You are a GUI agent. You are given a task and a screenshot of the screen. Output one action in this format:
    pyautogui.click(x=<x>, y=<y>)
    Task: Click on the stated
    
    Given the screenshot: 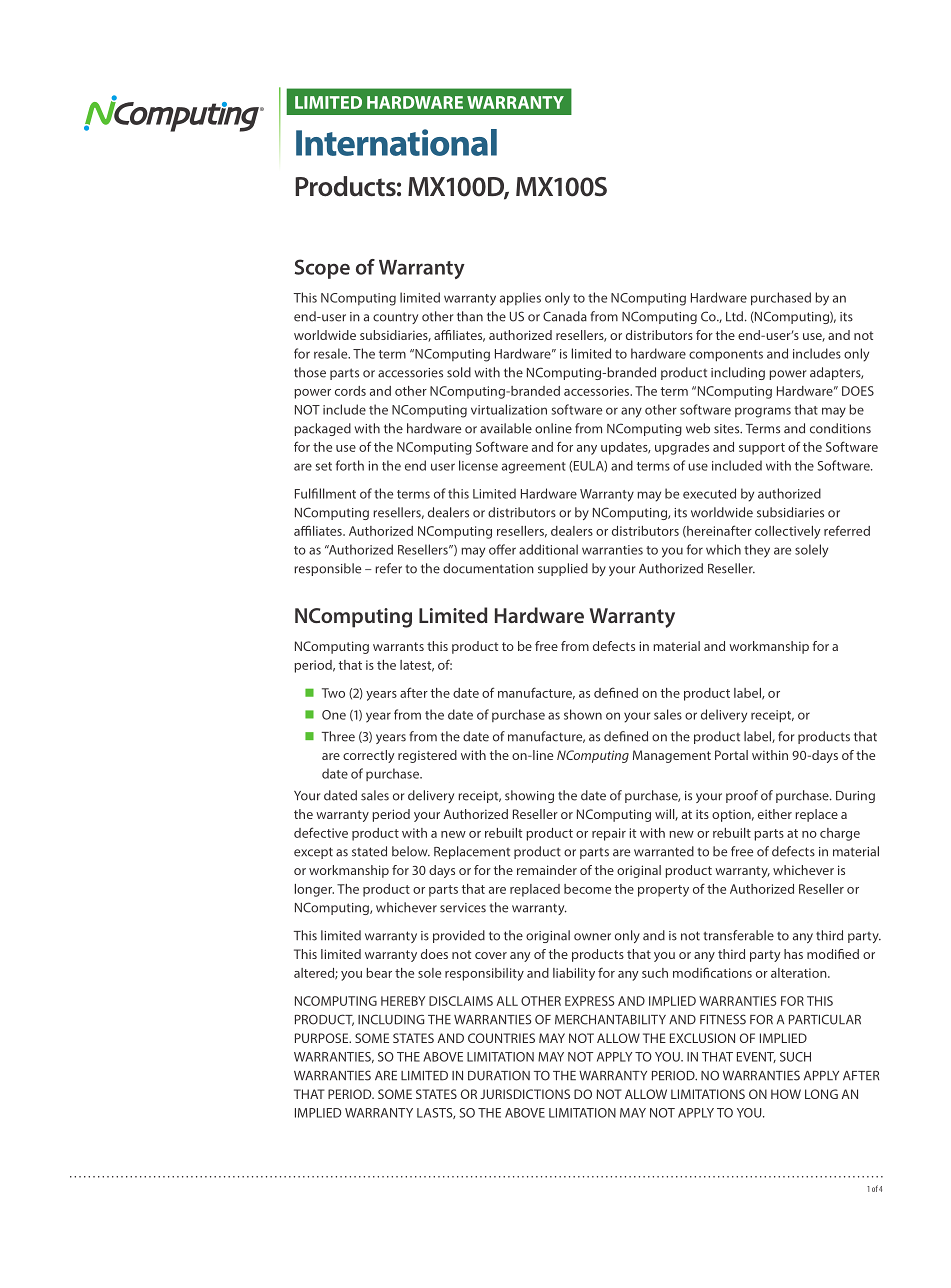 What is the action you would take?
    pyautogui.click(x=369, y=851)
